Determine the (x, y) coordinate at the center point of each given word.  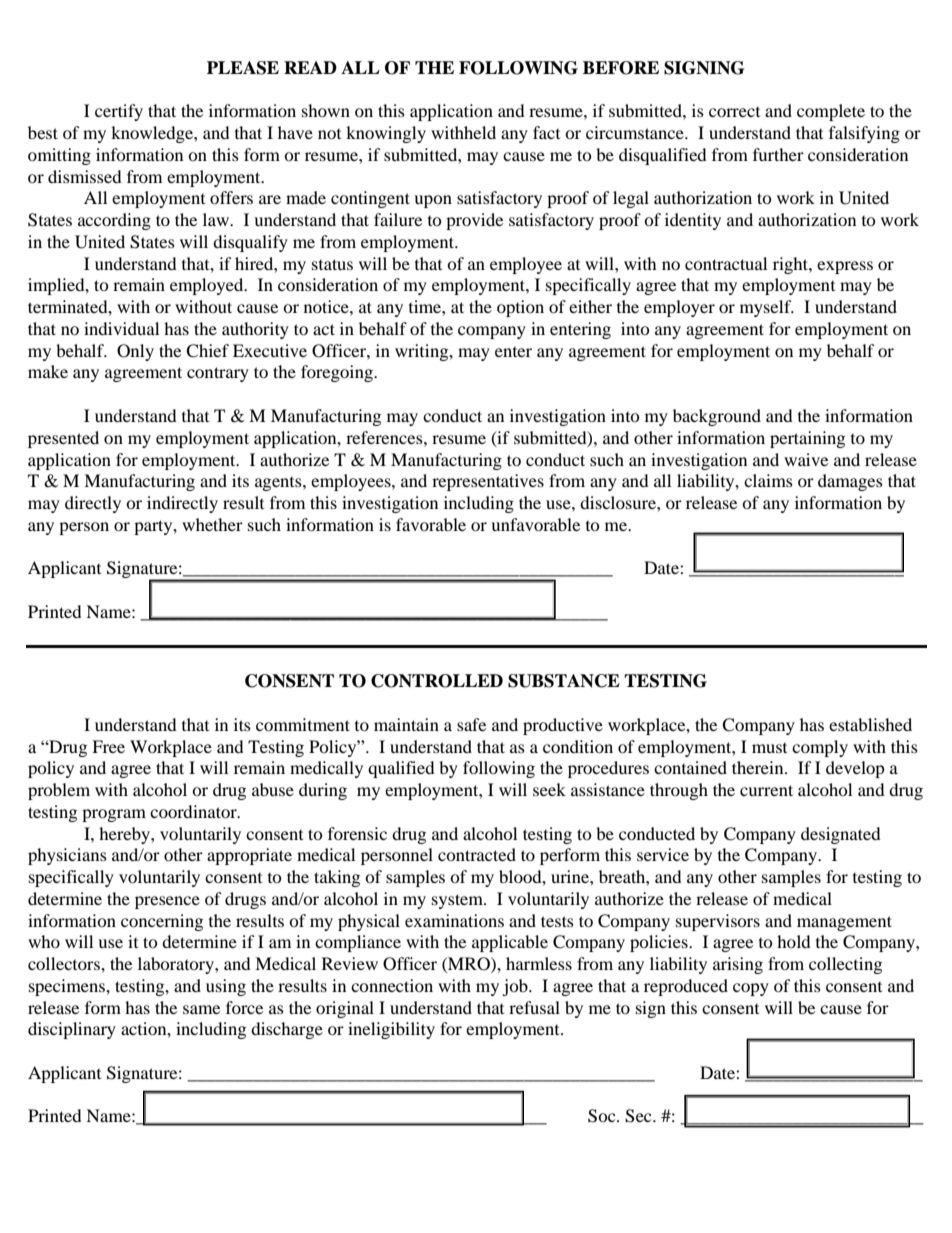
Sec (639, 1116)
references (385, 437)
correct (734, 112)
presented (63, 439)
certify (119, 112)
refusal (534, 1007)
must (769, 748)
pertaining (807, 439)
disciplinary (72, 1030)
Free (108, 746)
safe (471, 724)
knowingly (386, 134)
